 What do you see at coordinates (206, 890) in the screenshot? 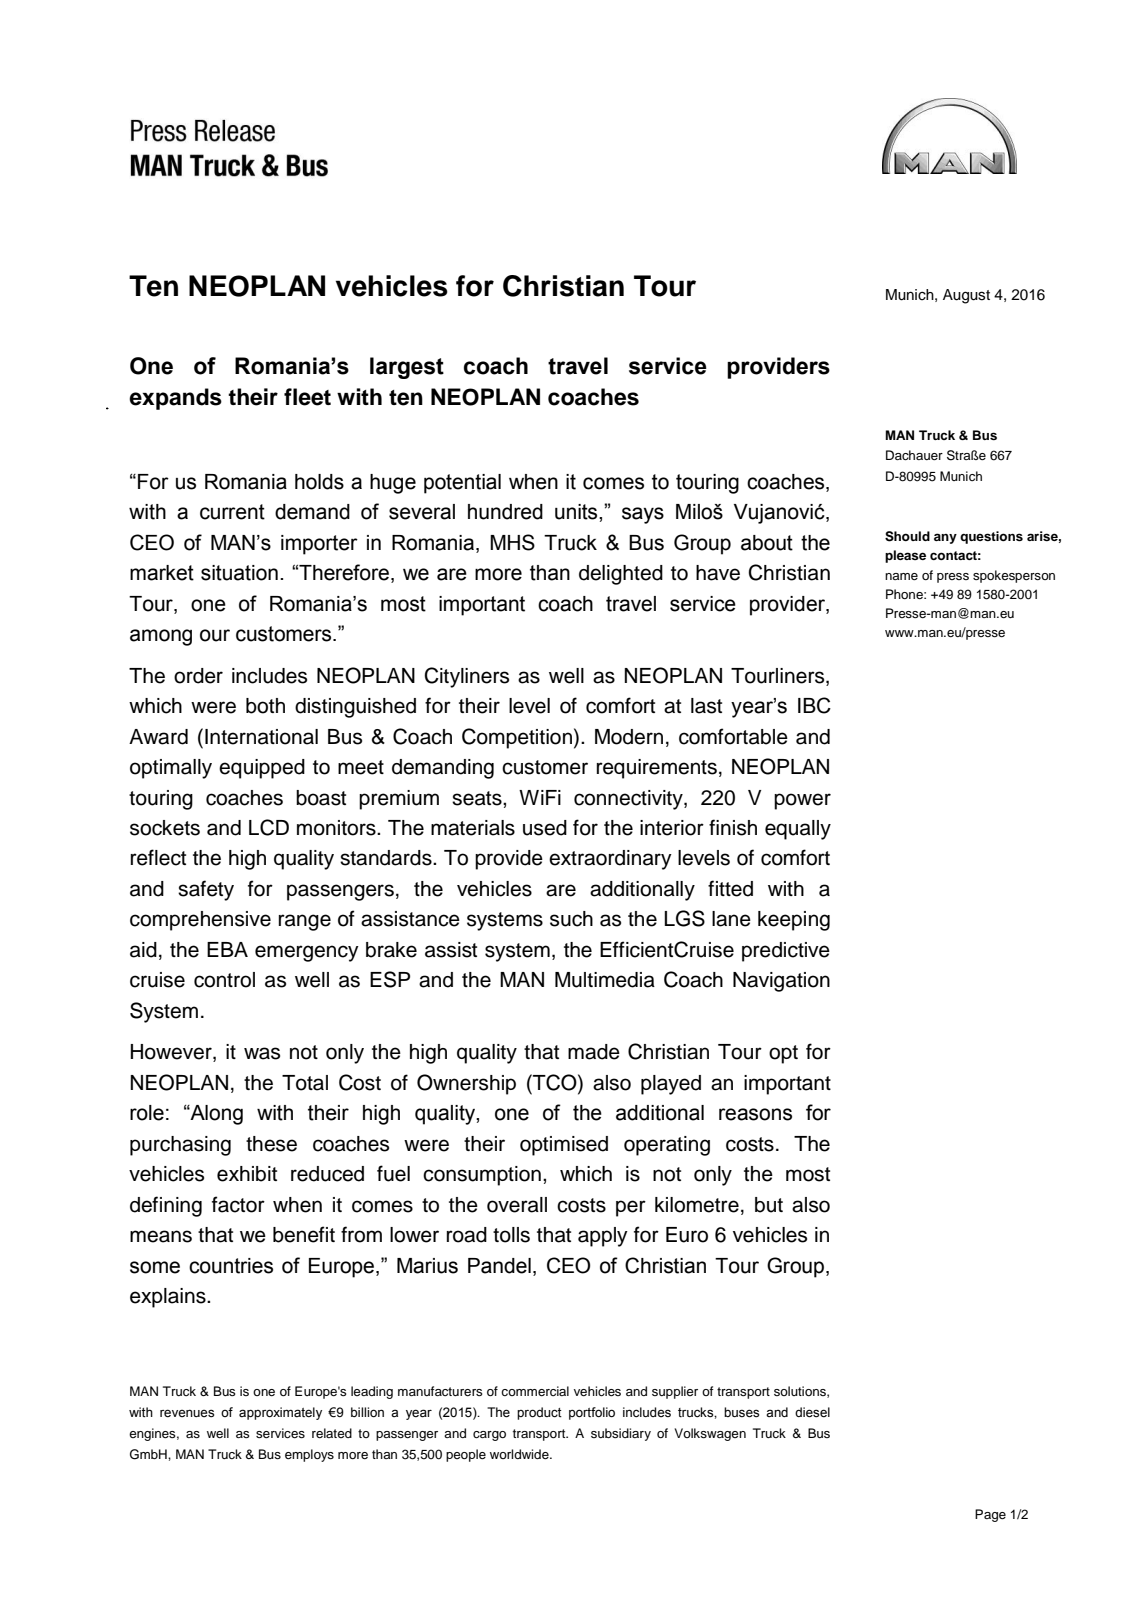
I see `safety` at bounding box center [206, 890].
